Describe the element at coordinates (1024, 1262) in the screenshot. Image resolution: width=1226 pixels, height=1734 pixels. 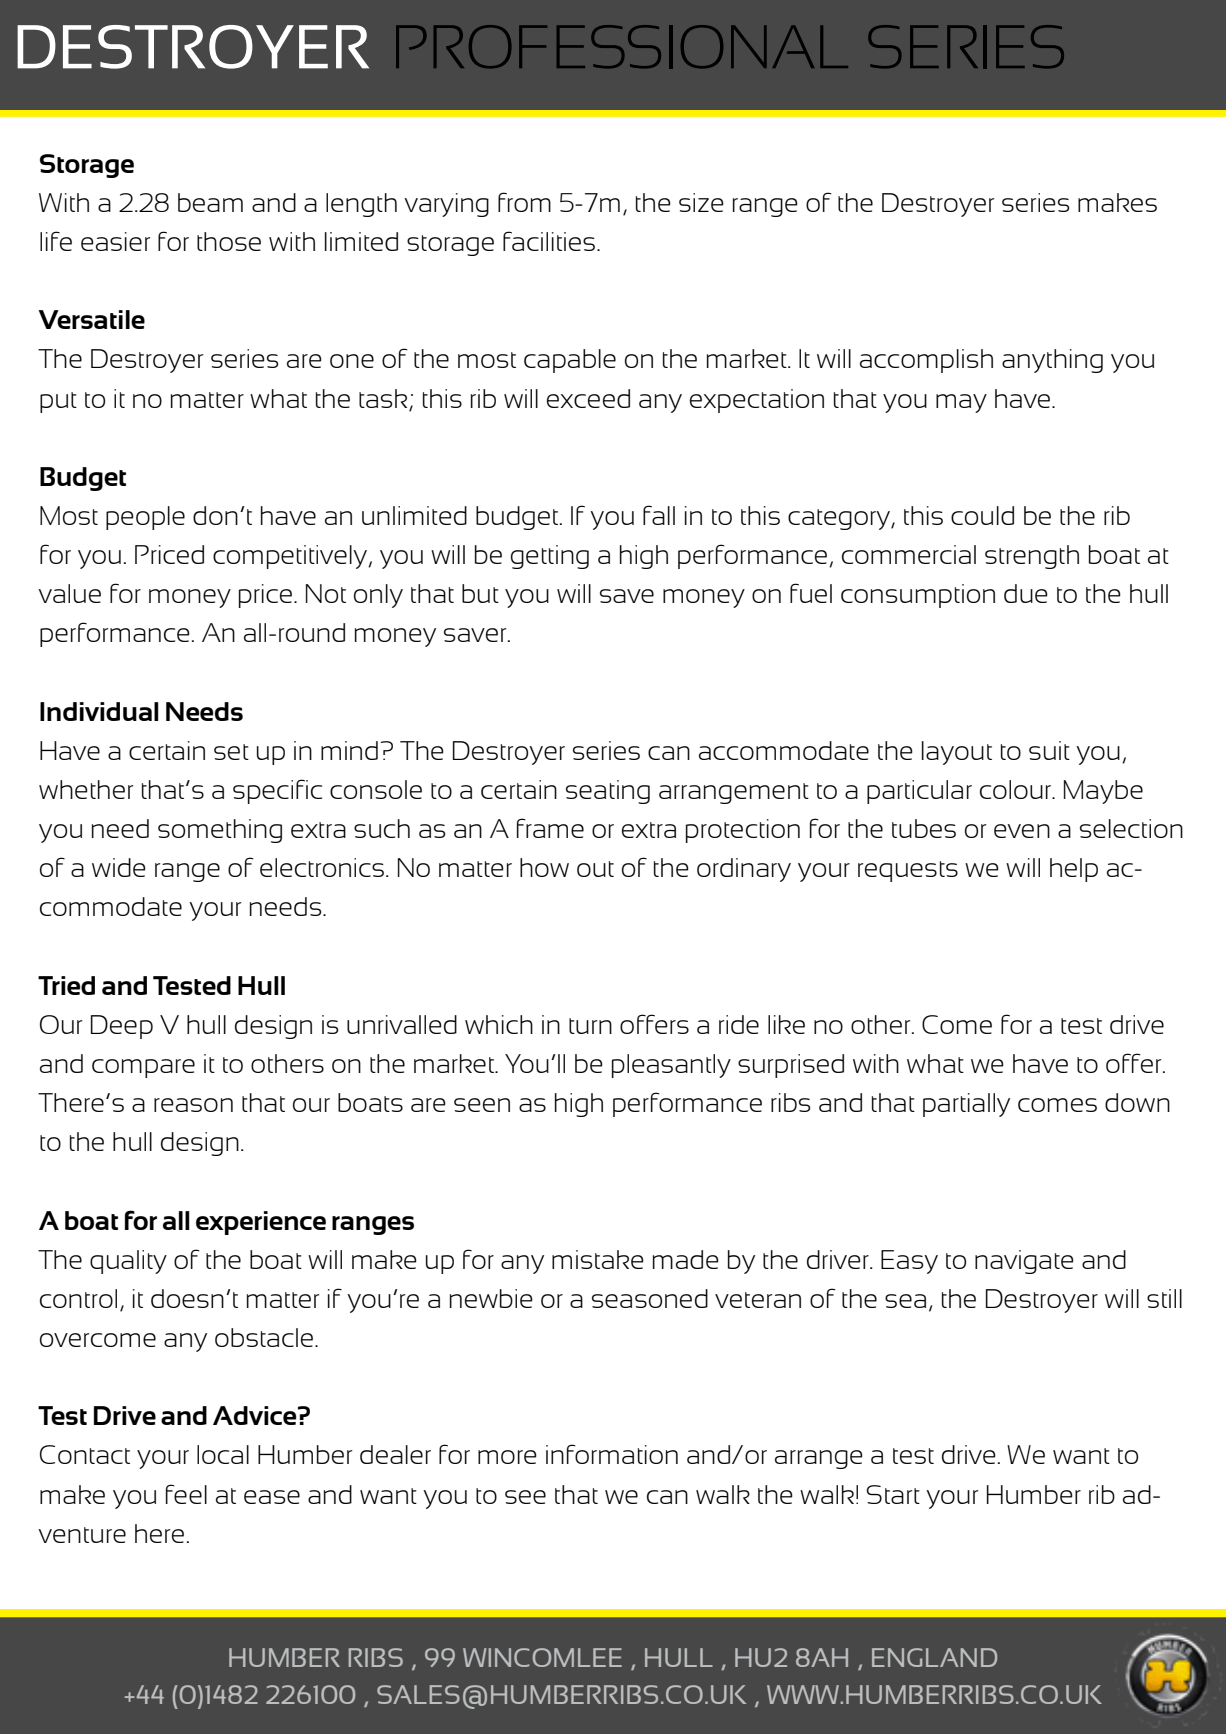
I see `navigate` at that location.
